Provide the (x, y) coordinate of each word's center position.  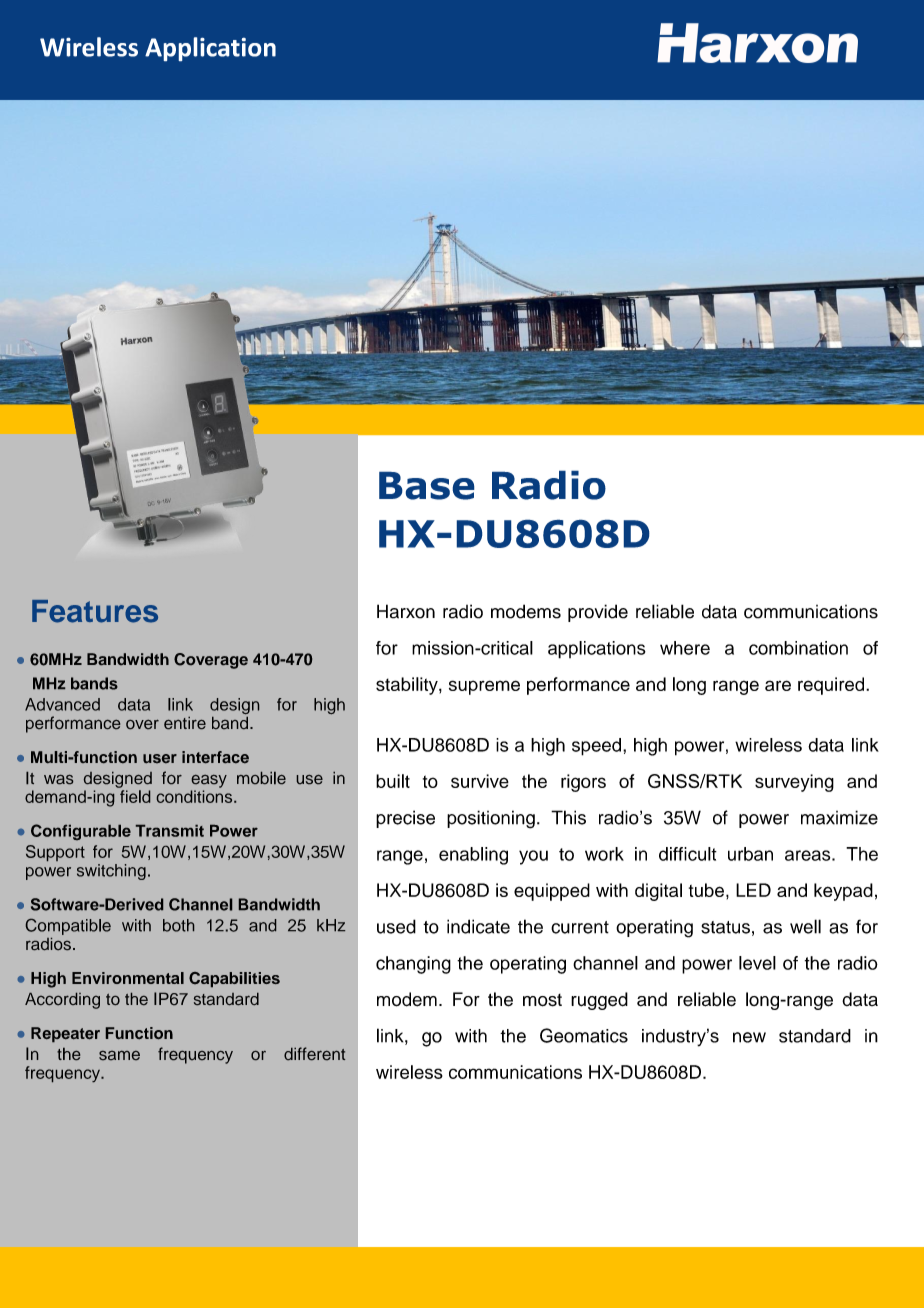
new (749, 1037)
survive (480, 781)
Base (426, 486)
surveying (794, 783)
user (160, 758)
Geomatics (584, 1035)
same (119, 1055)
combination (798, 648)
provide (598, 613)
